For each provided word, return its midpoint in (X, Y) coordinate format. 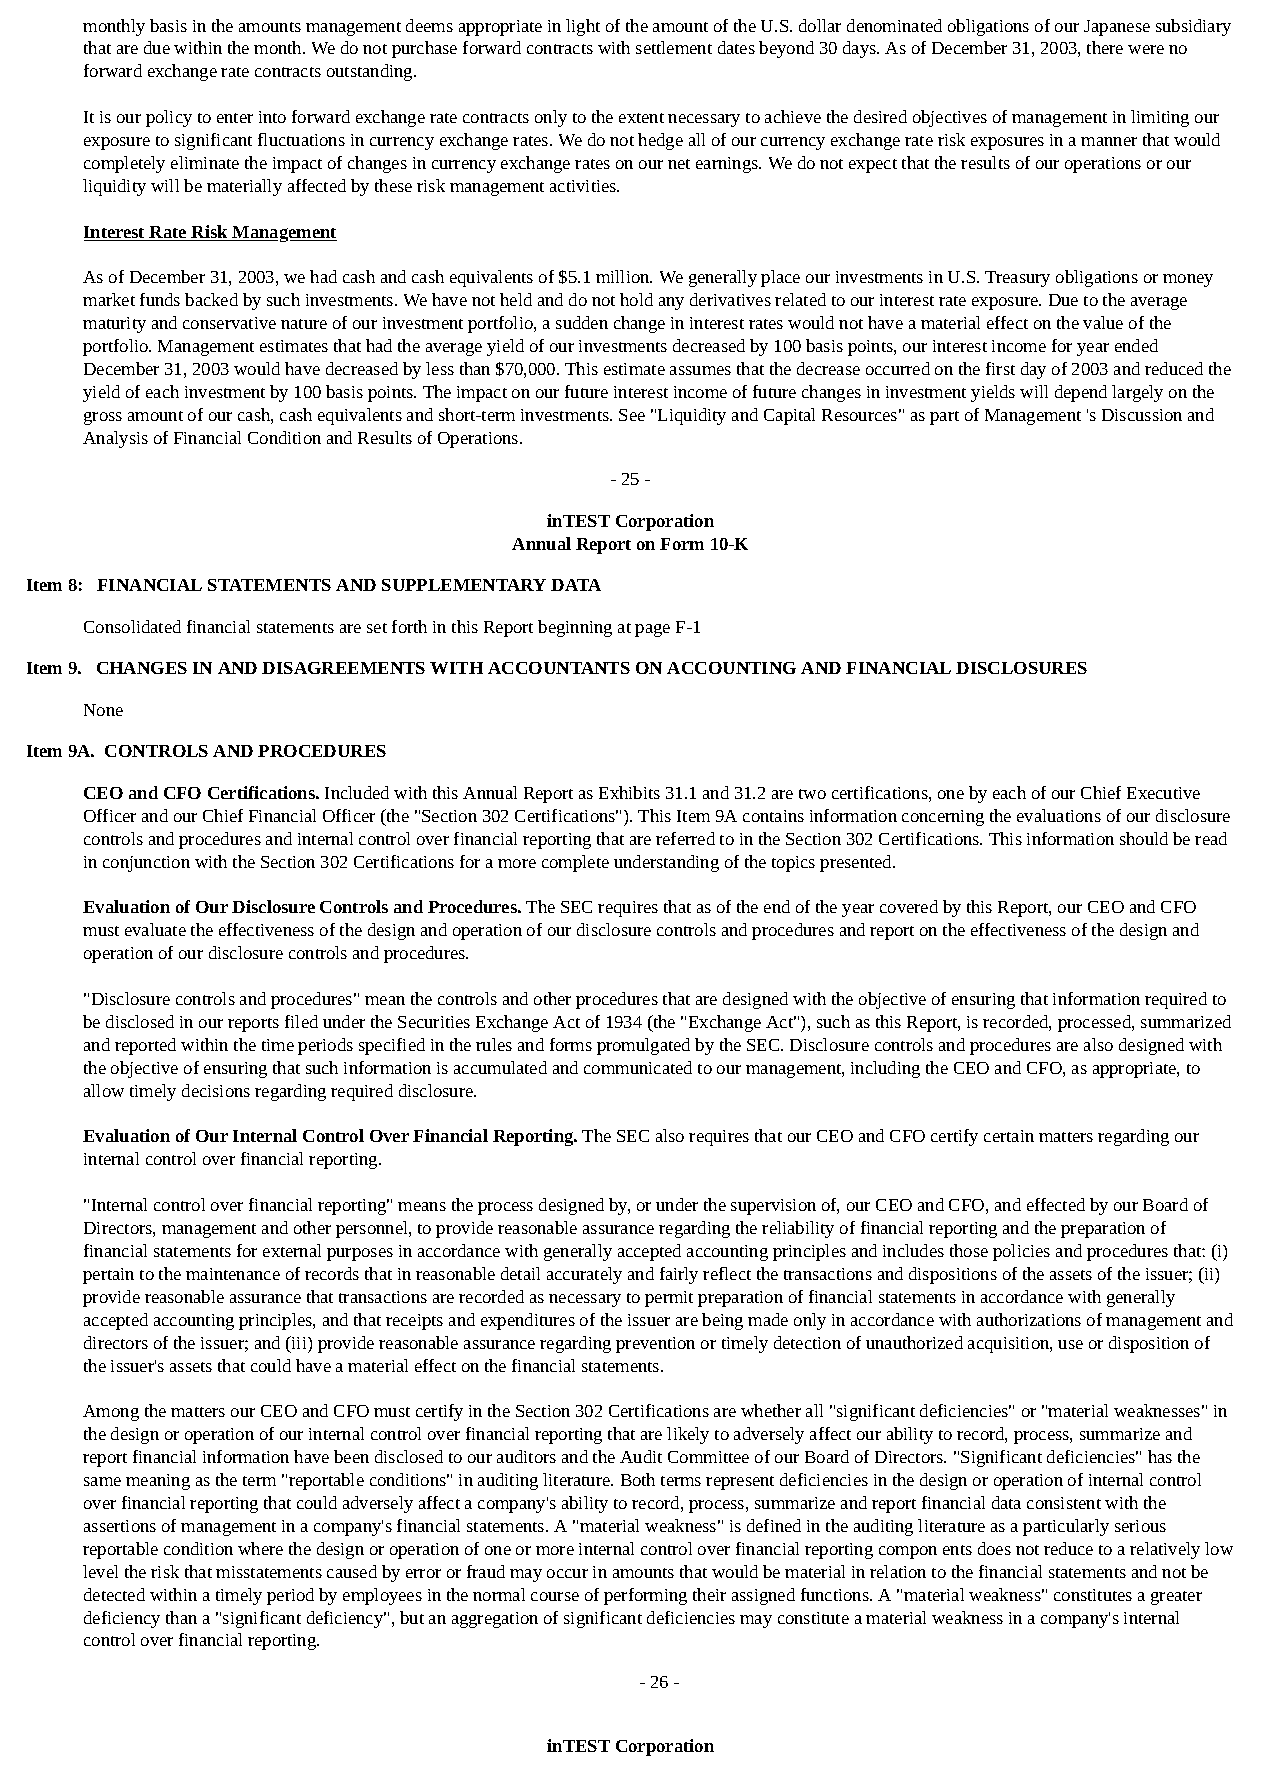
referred (685, 838)
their (709, 1594)
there (1105, 47)
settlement (674, 47)
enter (235, 118)
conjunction (146, 864)
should (1144, 838)
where (260, 1548)
